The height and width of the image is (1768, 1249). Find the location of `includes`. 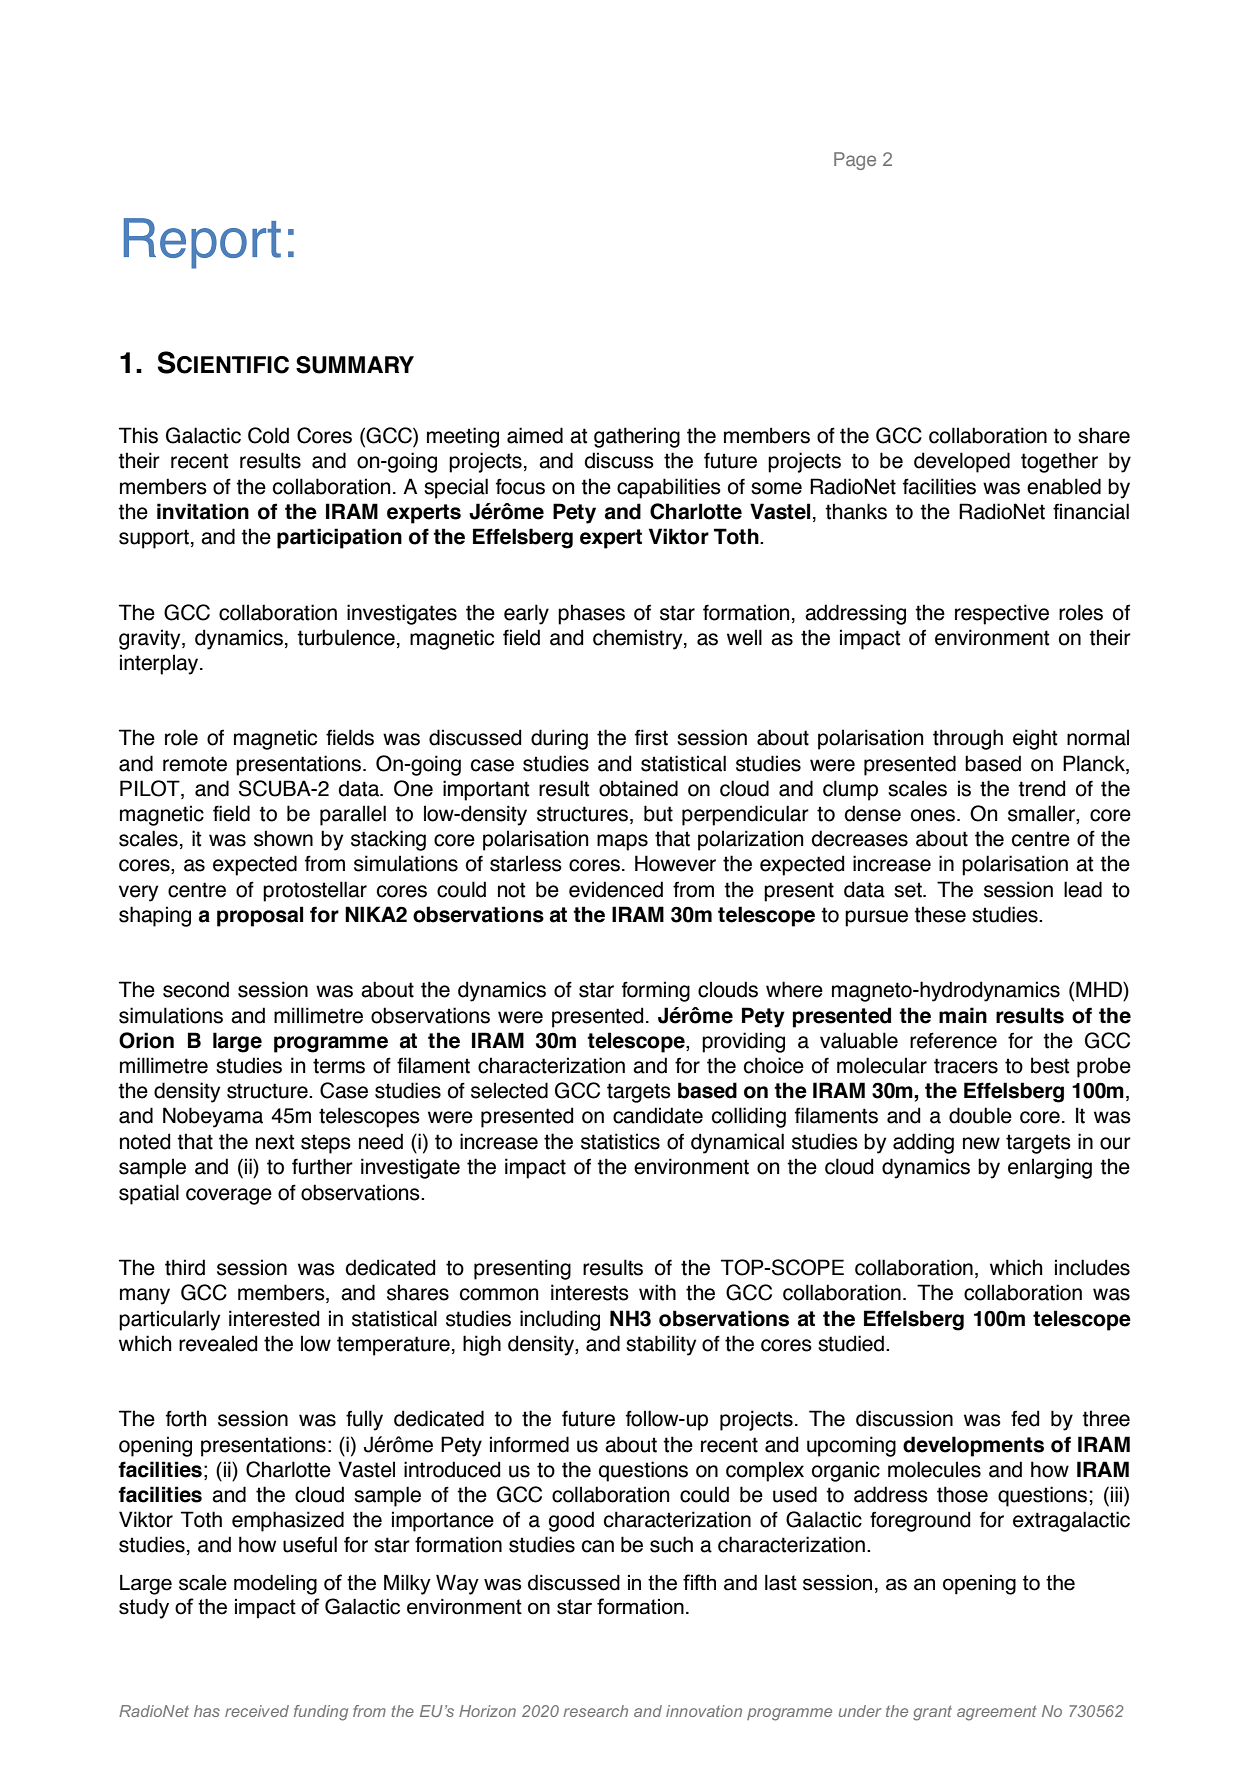

includes is located at coordinates (1092, 1267).
